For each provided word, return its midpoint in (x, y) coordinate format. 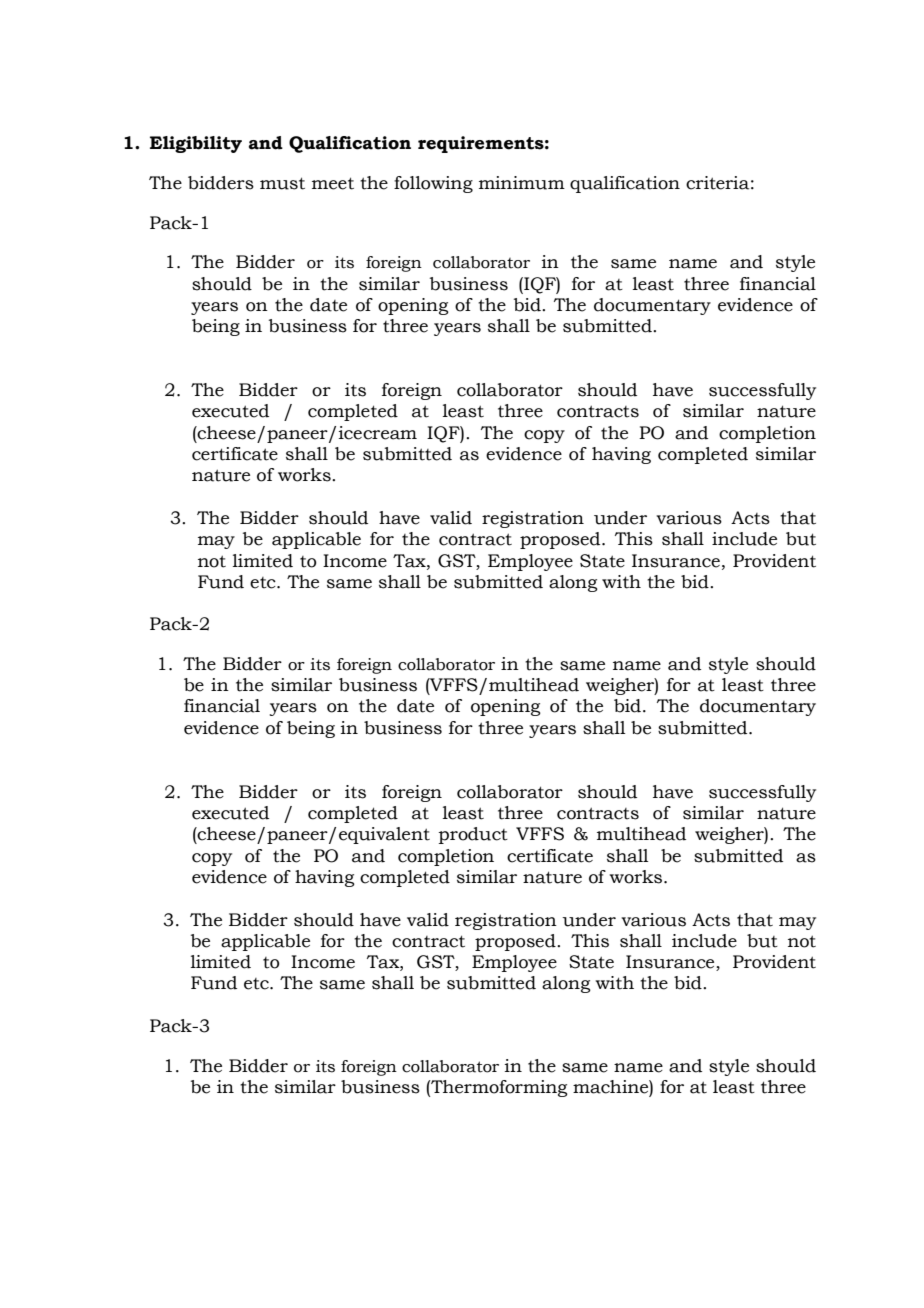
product (473, 835)
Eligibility (196, 144)
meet (333, 183)
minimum (522, 183)
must (282, 183)
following (433, 184)
